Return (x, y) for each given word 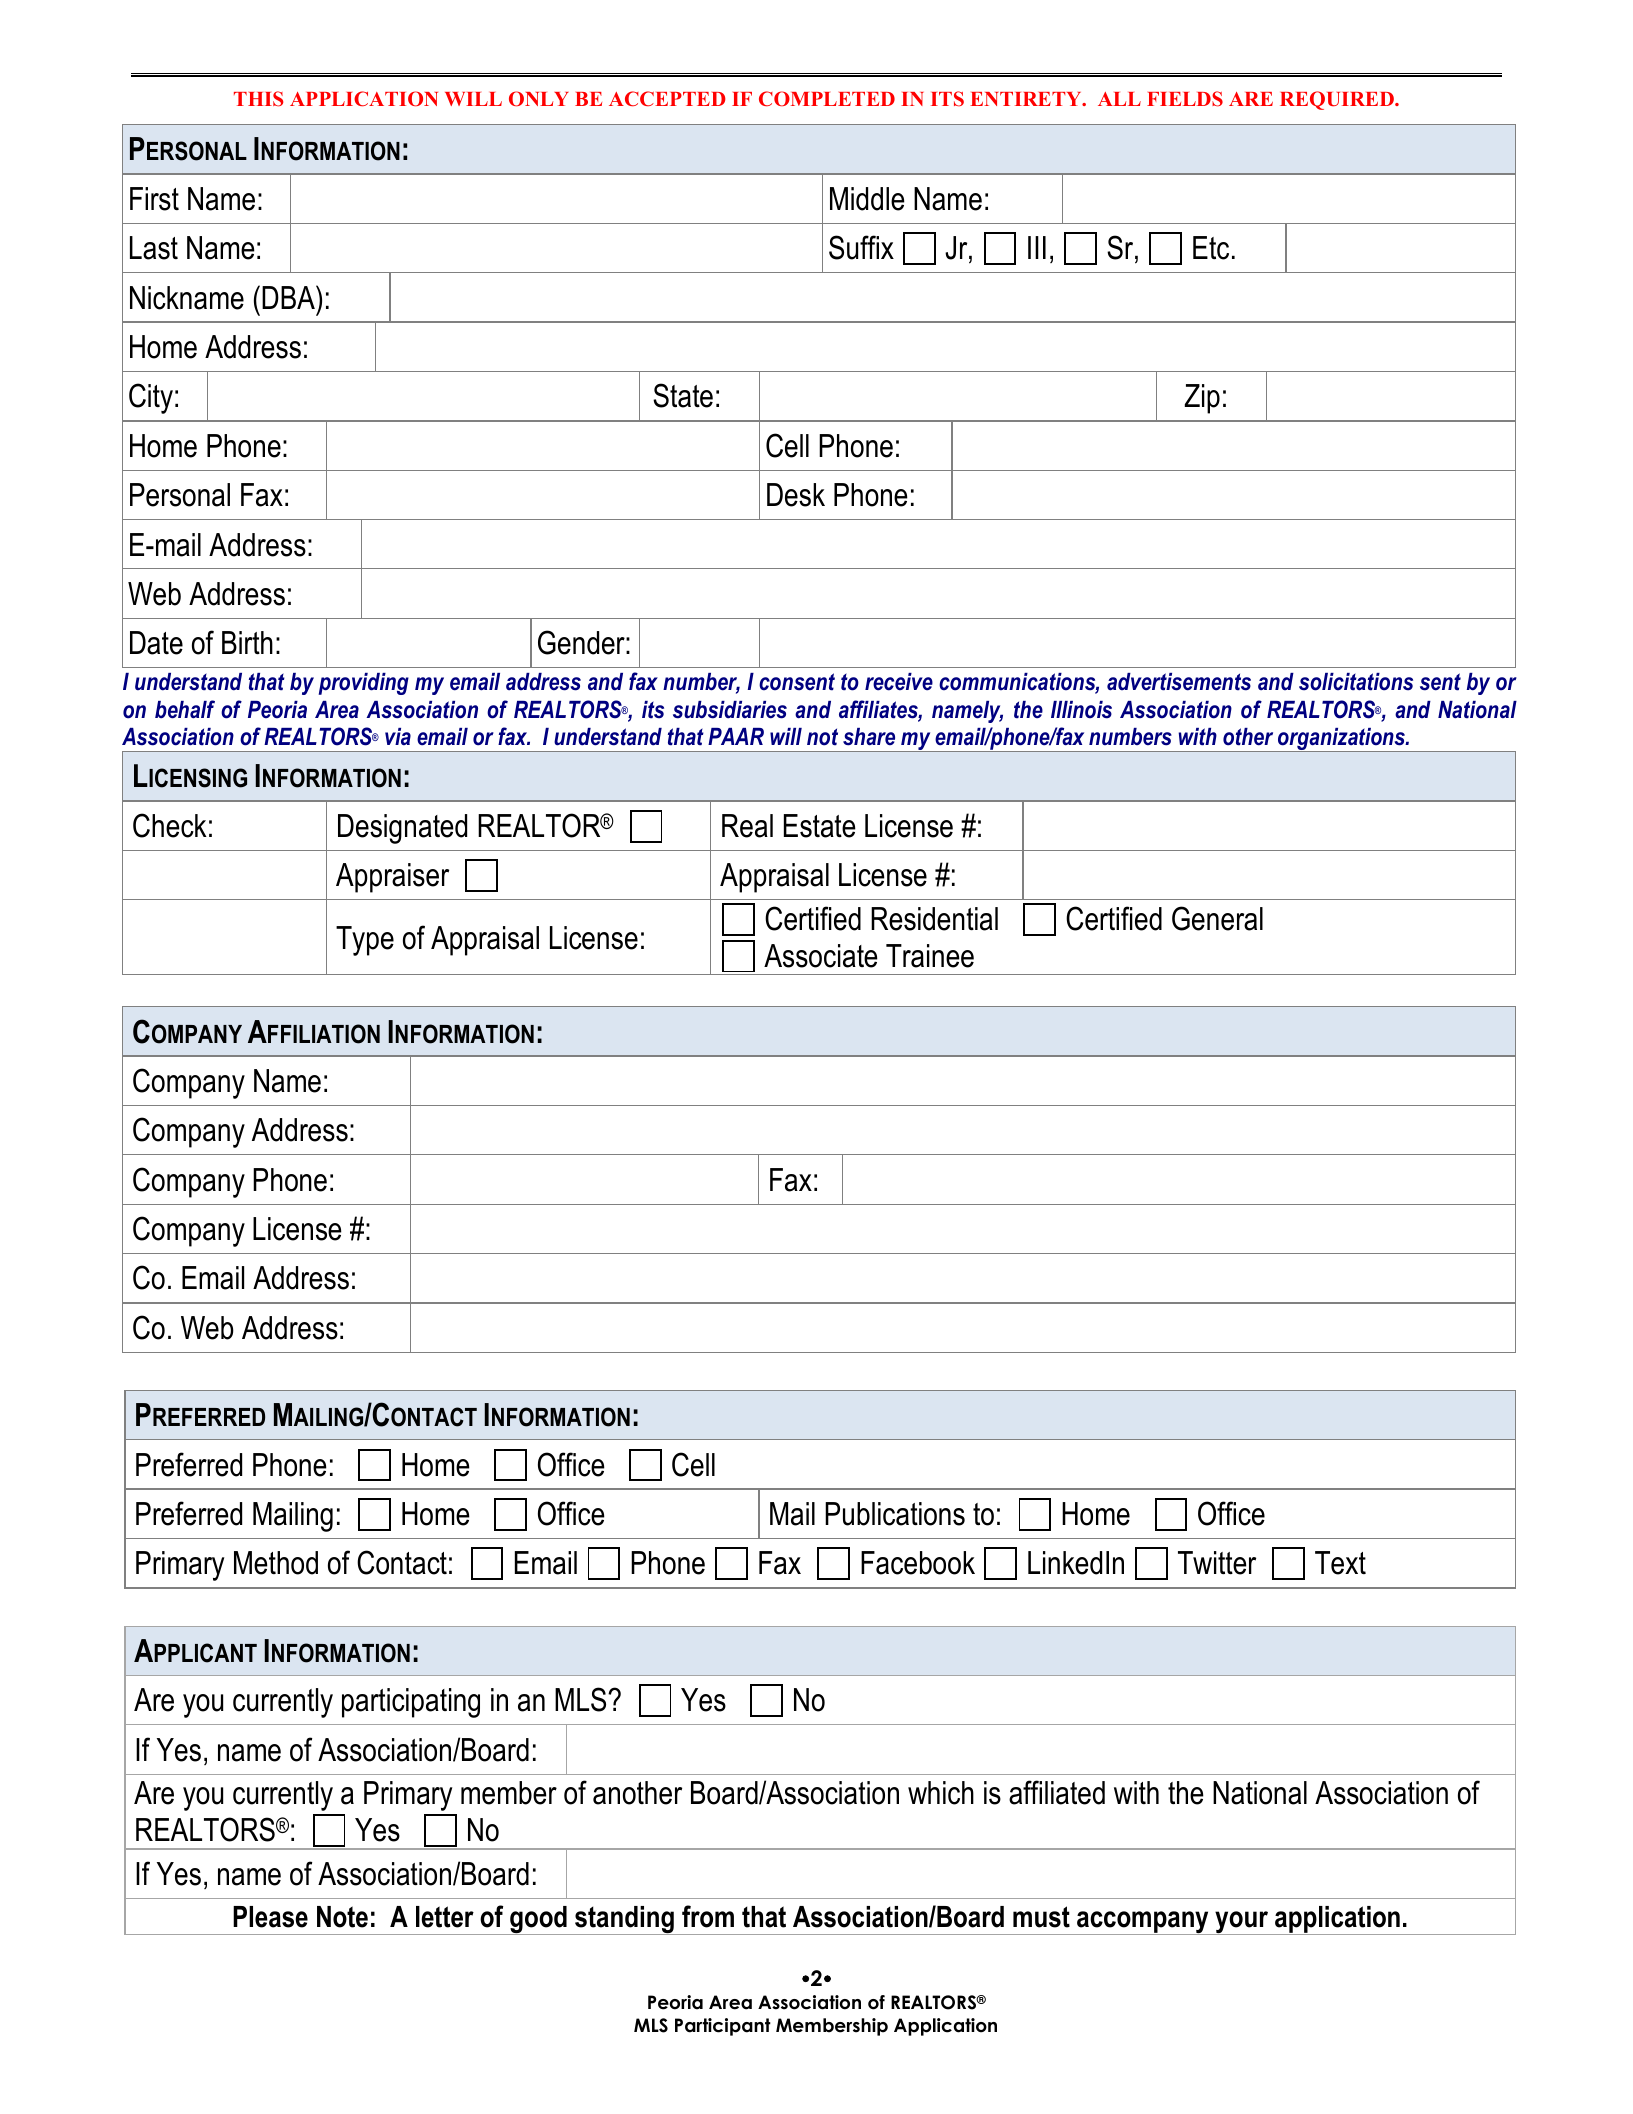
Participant (723, 2027)
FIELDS (1185, 99)
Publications (895, 1514)
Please (270, 1917)
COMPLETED (827, 99)
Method (276, 1563)
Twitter (1217, 1563)
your (1242, 1923)
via (398, 736)
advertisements (1179, 682)
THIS (258, 99)
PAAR (736, 736)
